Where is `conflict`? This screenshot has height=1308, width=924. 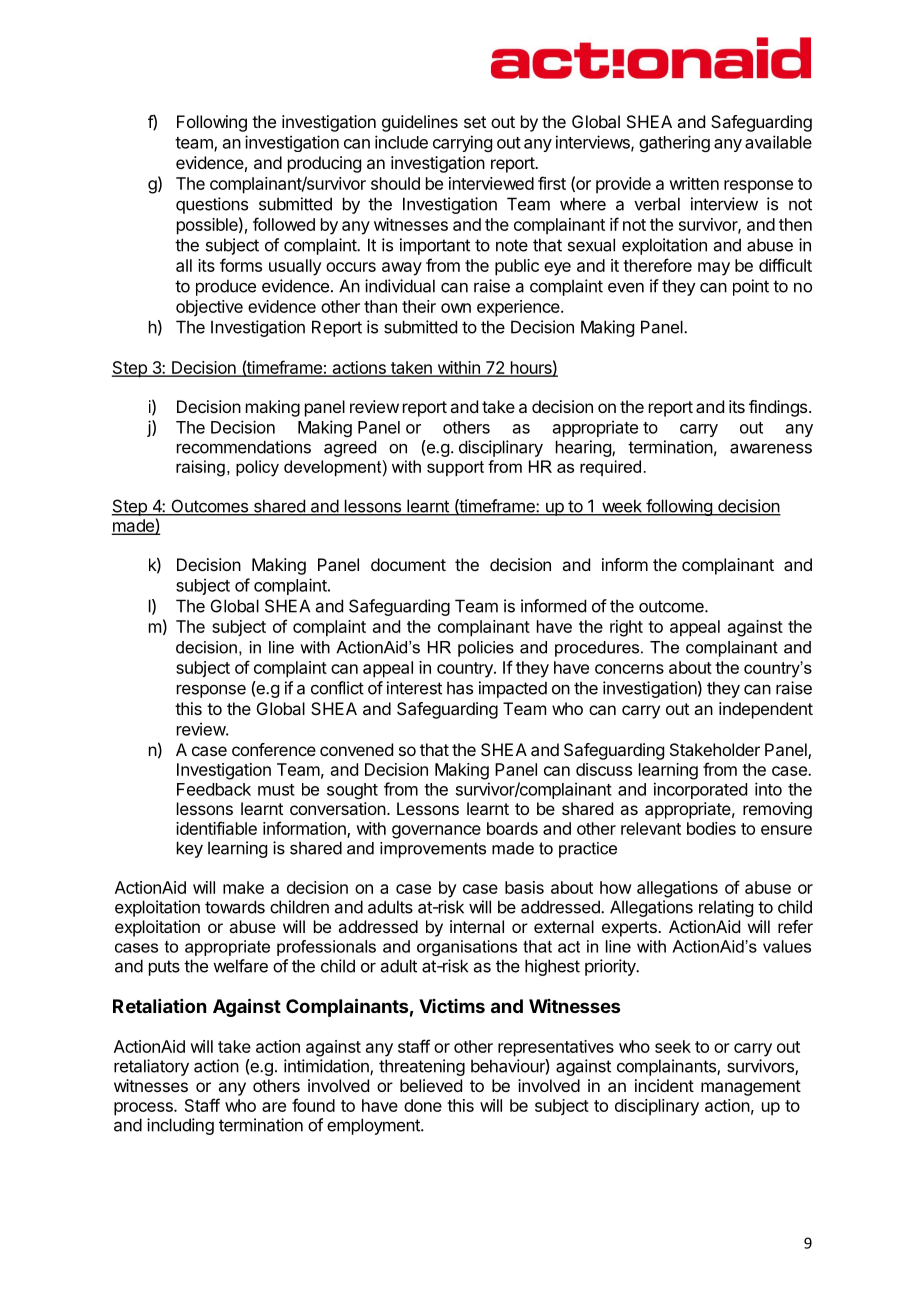
conflict is located at coordinates (337, 688).
